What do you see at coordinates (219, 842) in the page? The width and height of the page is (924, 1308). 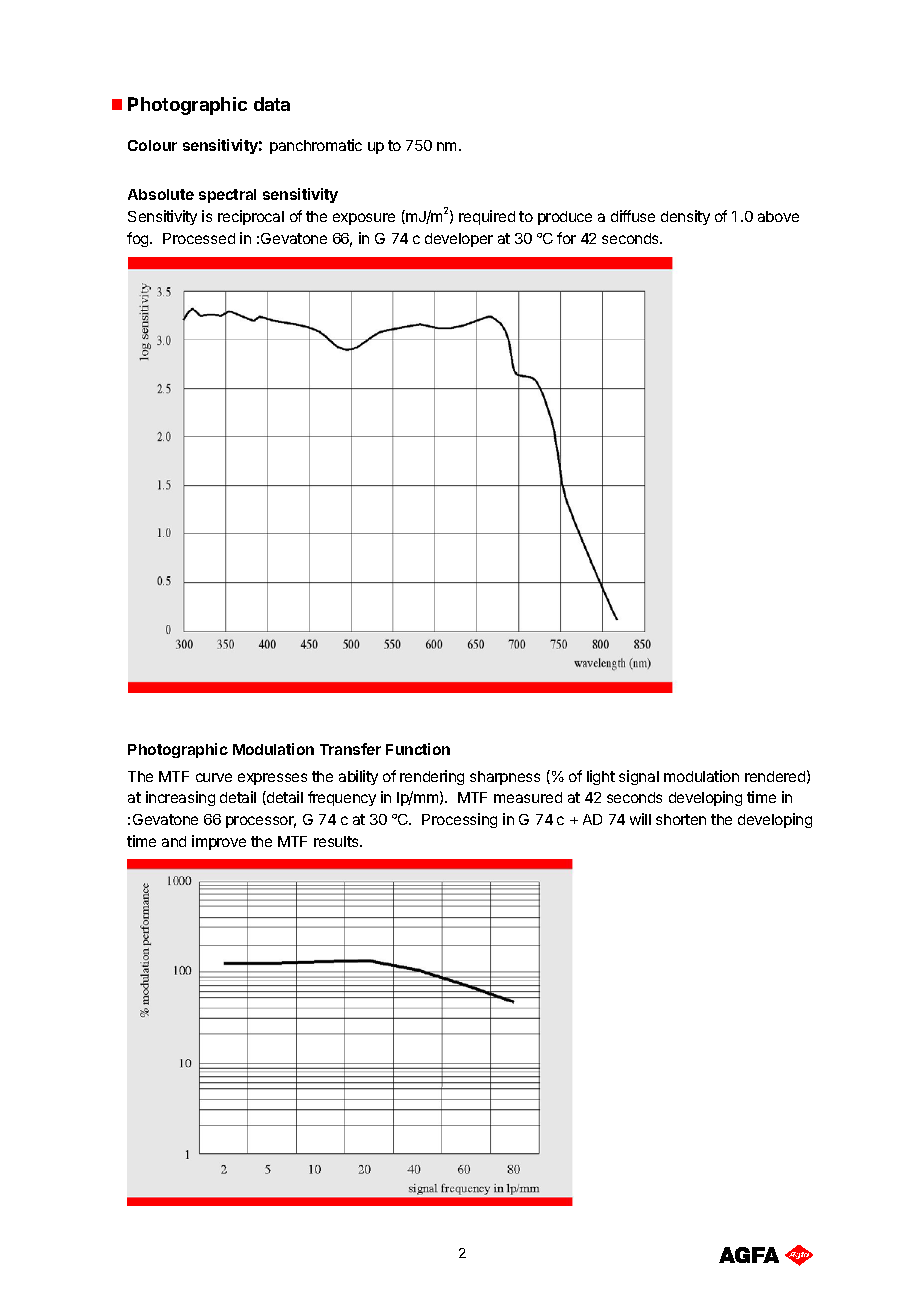 I see `improve` at bounding box center [219, 842].
